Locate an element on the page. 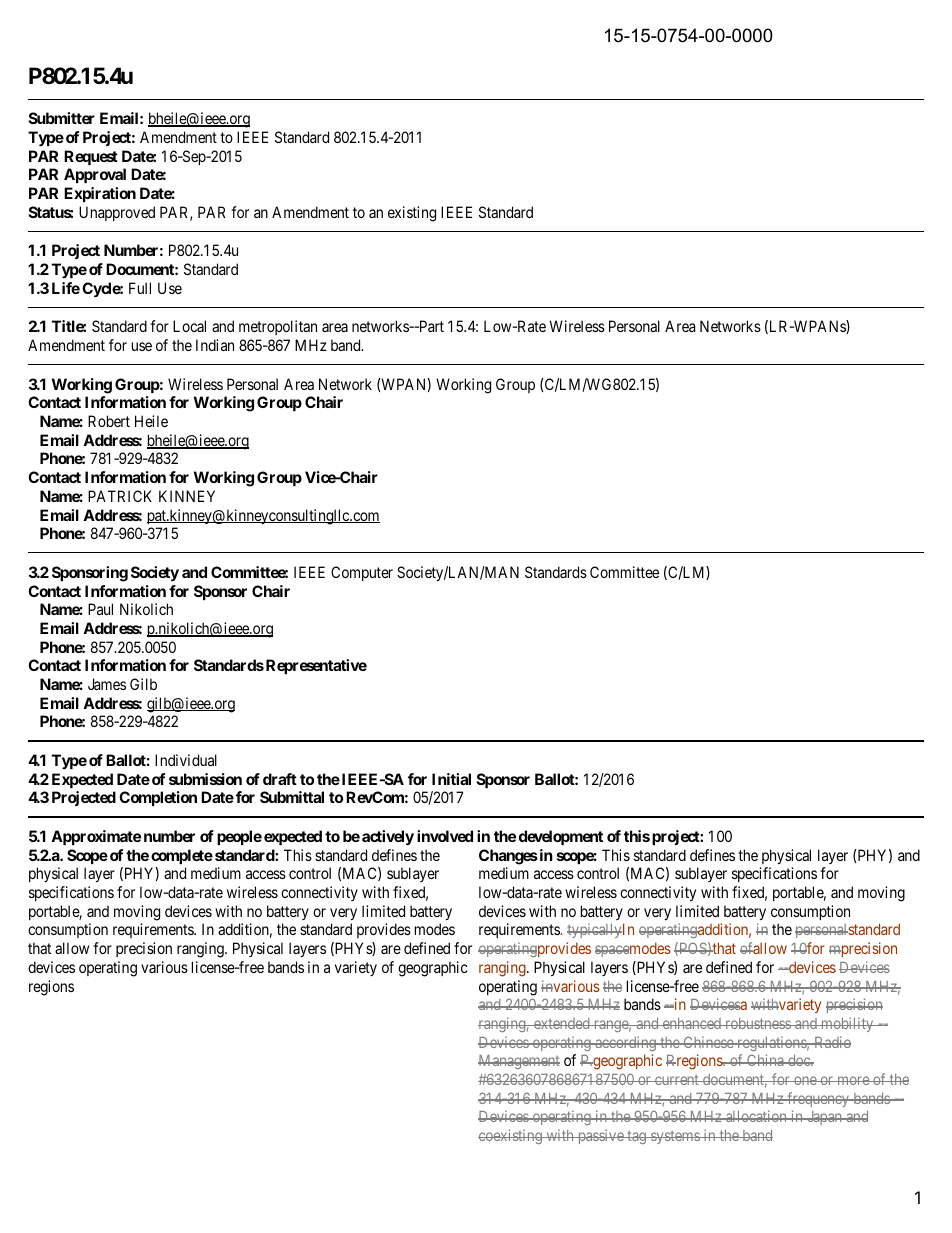 The image size is (952, 1233). Computer is located at coordinates (362, 573).
